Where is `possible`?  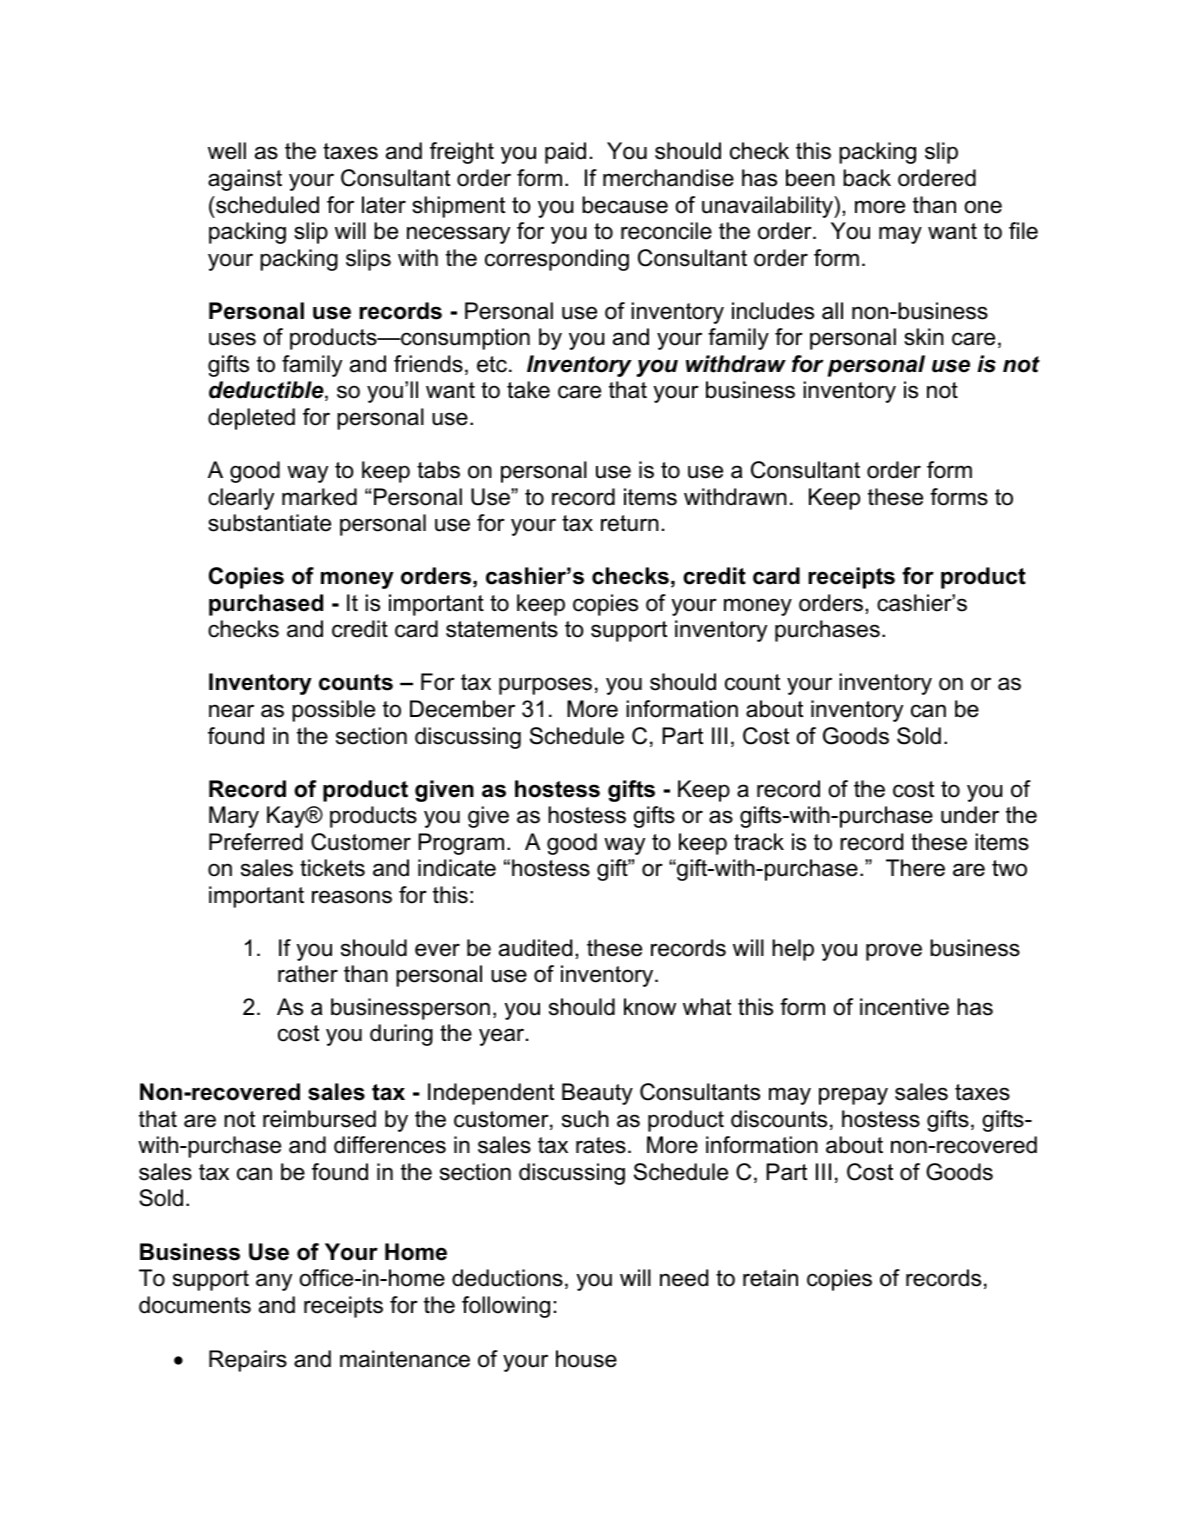
possible is located at coordinates (333, 711).
